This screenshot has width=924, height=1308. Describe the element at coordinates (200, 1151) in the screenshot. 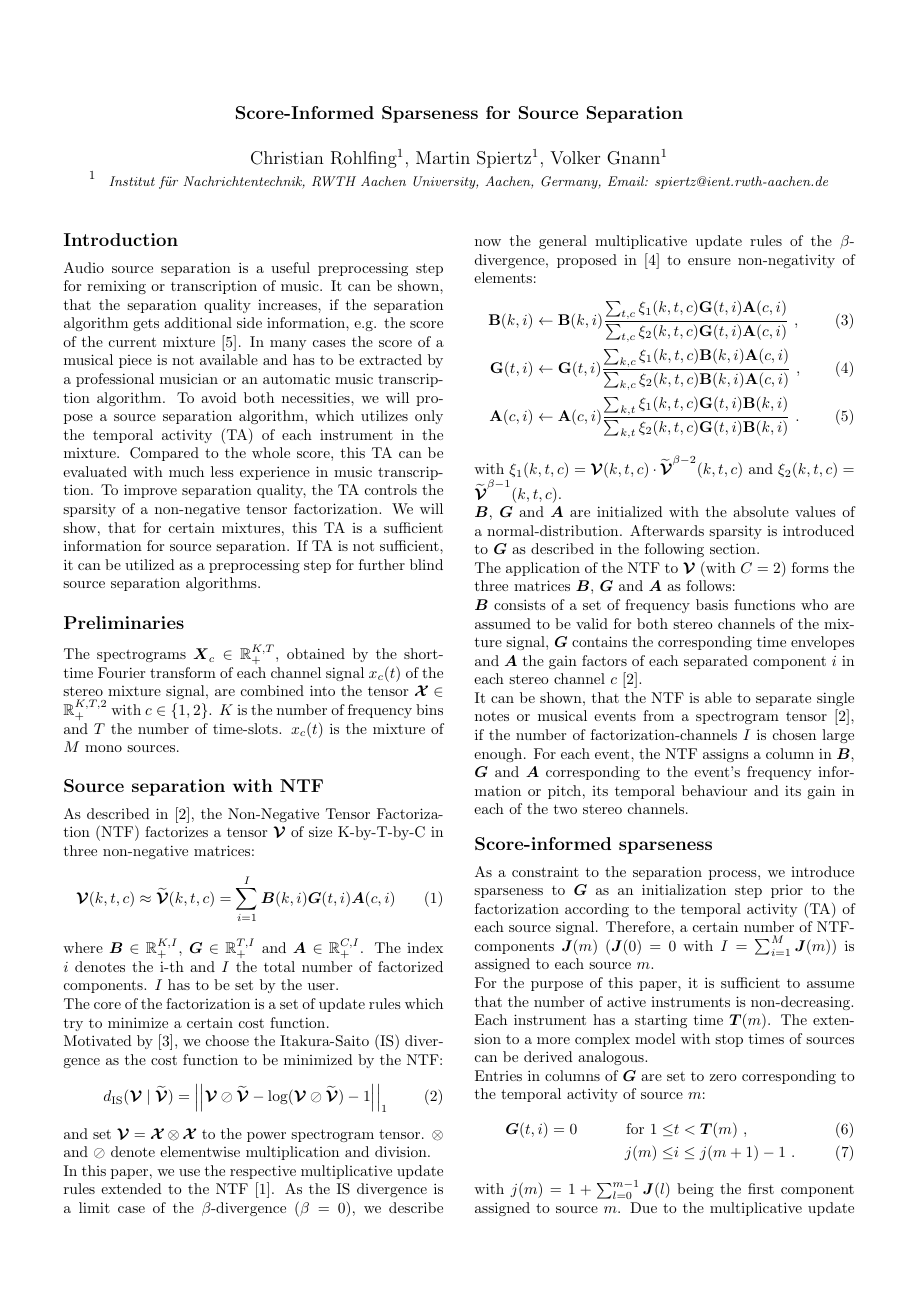

I see `elementwise` at that location.
